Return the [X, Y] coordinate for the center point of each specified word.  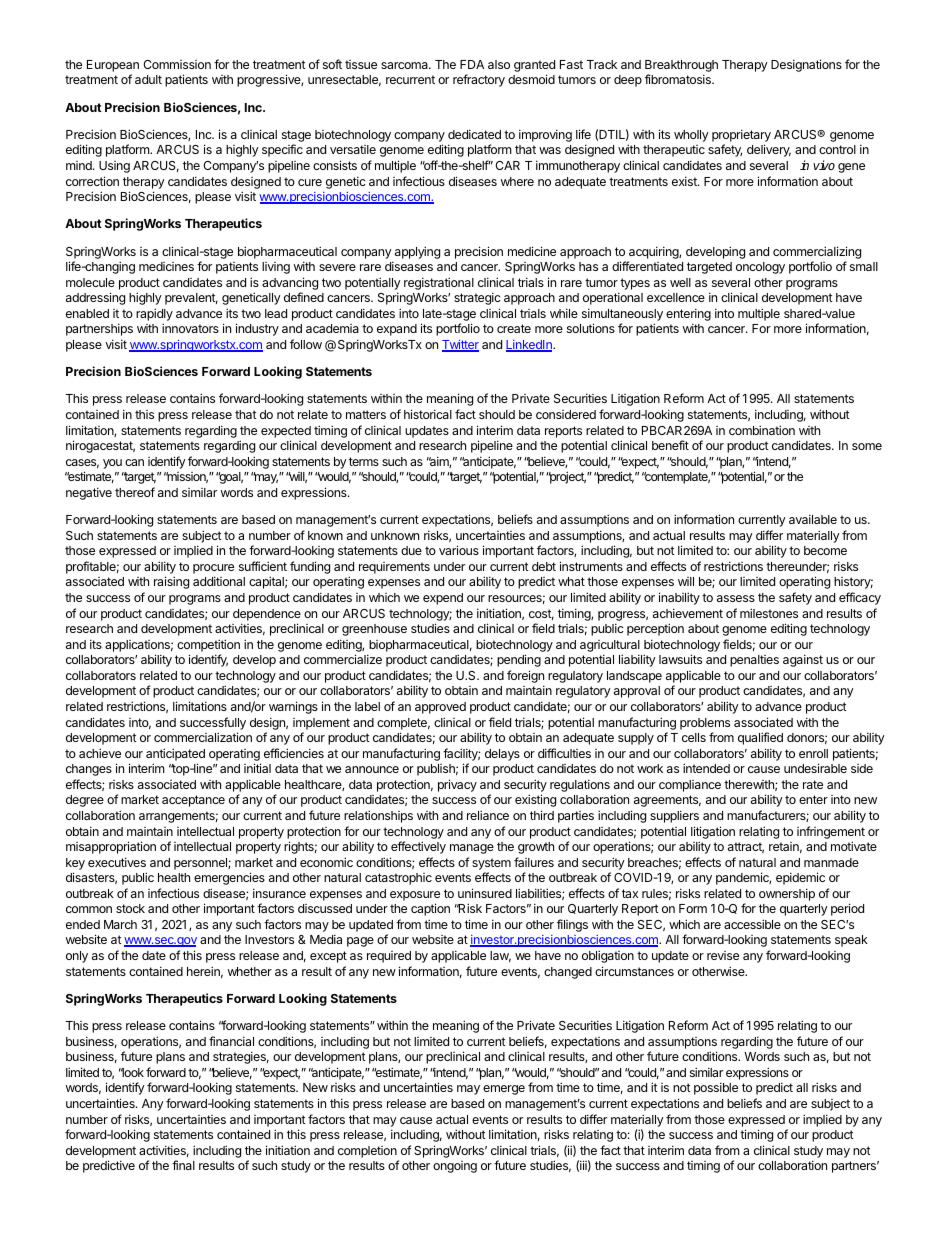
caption [430, 909]
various [459, 550]
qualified [760, 738]
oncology [760, 268]
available [813, 519]
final [183, 1165]
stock [130, 908]
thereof [135, 492]
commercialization [203, 737]
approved [440, 708]
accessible [752, 924]
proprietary [741, 135]
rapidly [154, 314]
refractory [479, 80]
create [514, 328]
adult [148, 79]
